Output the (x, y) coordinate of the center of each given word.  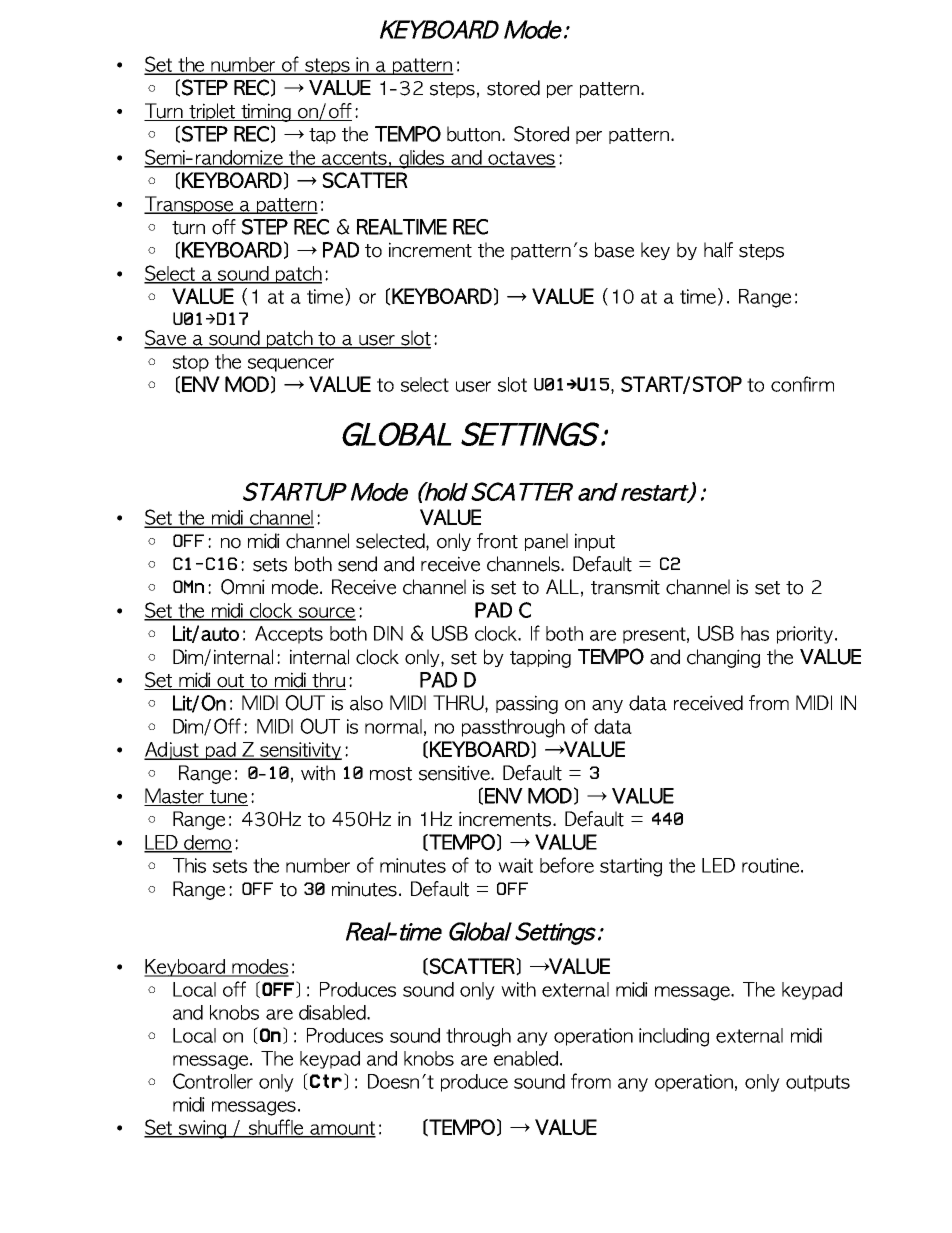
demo (207, 843)
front (497, 541)
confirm (802, 384)
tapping (540, 658)
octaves (521, 159)
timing (266, 112)
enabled (526, 1058)
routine (770, 865)
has (755, 633)
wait (515, 865)
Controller (213, 1081)
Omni (243, 587)
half (718, 250)
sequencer (291, 365)
